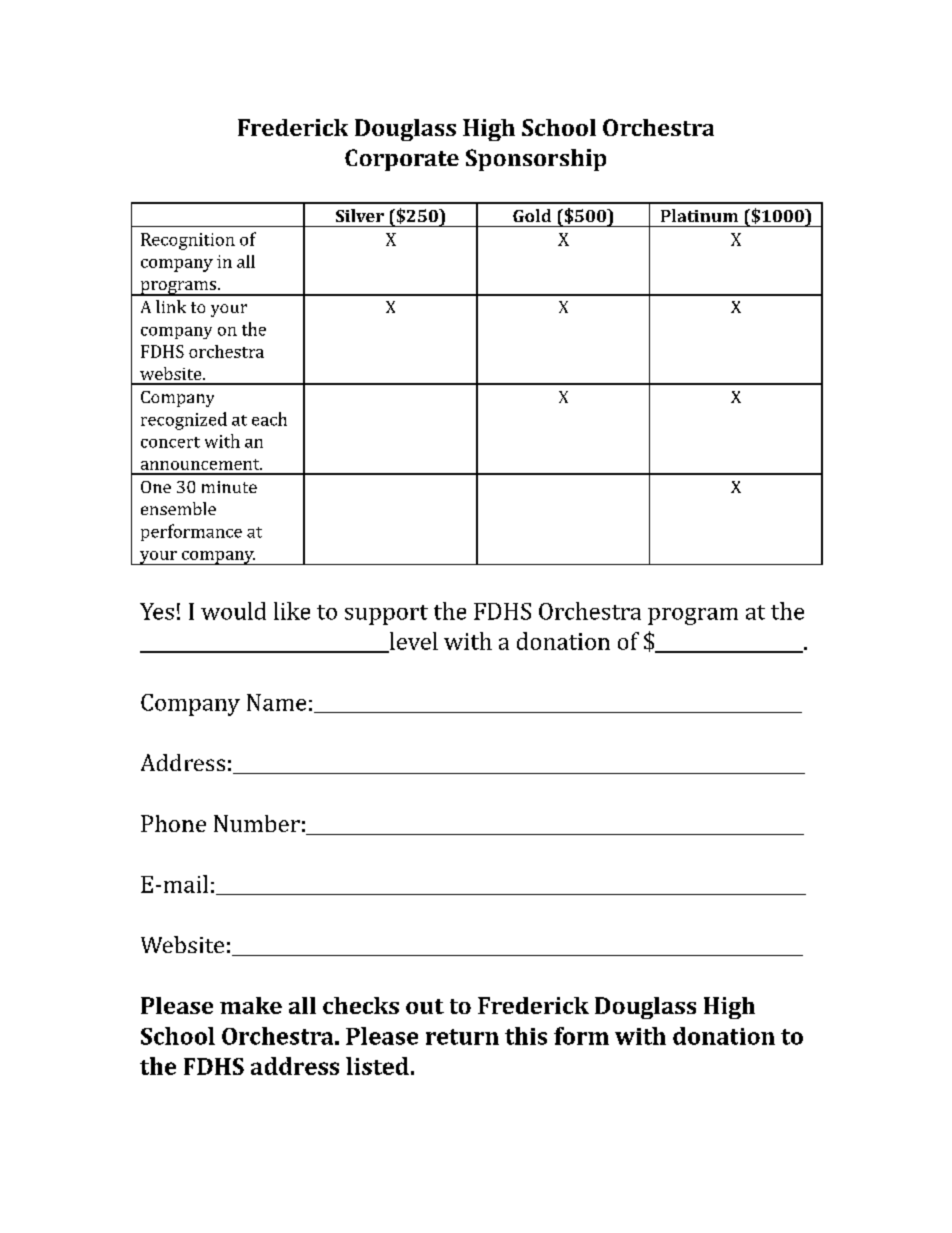  I want to click on this, so click(526, 1036).
